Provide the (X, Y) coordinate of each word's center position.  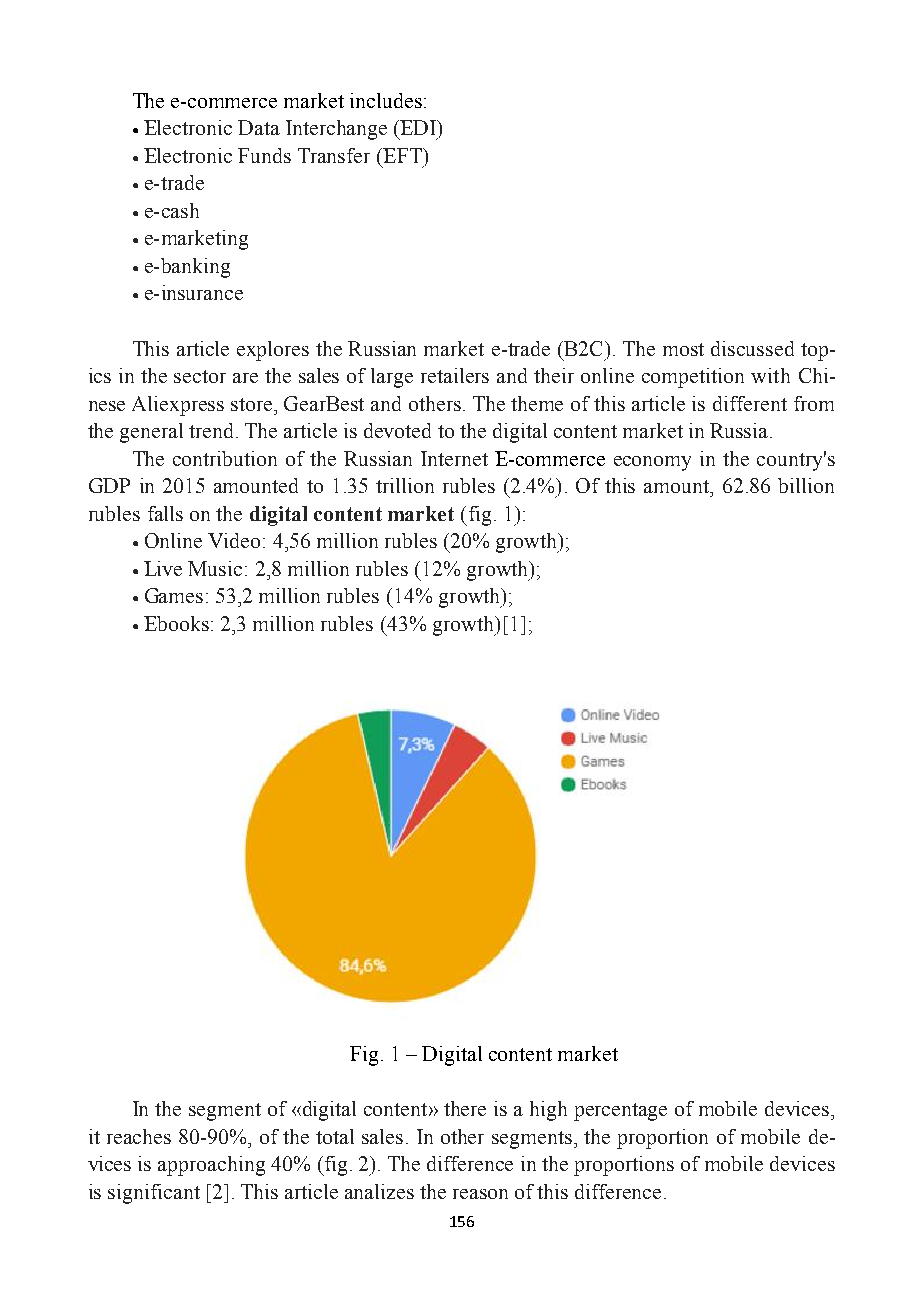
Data (259, 127)
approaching (211, 1166)
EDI (418, 127)
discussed (752, 348)
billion (806, 485)
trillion (405, 485)
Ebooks (176, 623)
